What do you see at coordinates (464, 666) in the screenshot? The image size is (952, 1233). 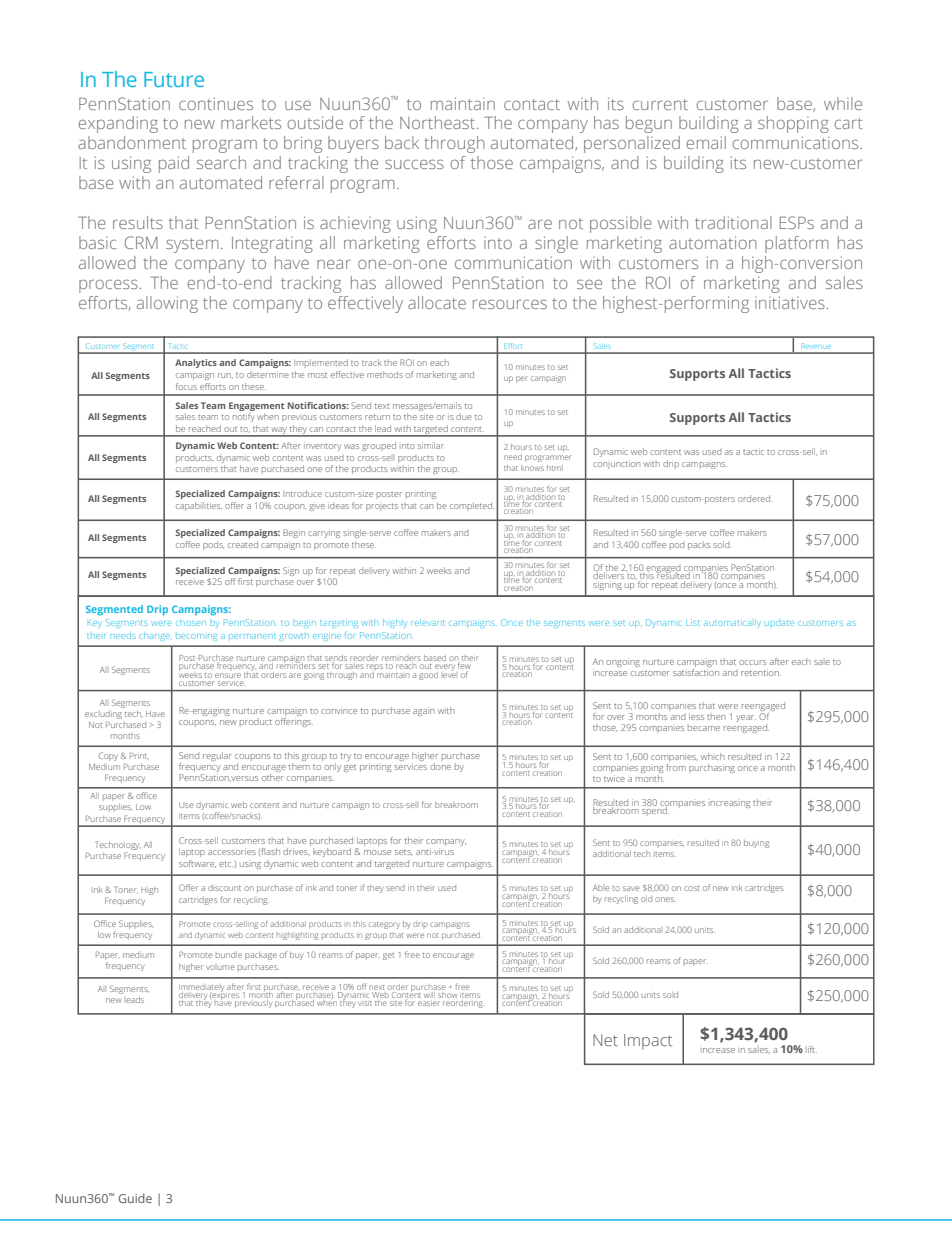 I see `few` at bounding box center [464, 666].
